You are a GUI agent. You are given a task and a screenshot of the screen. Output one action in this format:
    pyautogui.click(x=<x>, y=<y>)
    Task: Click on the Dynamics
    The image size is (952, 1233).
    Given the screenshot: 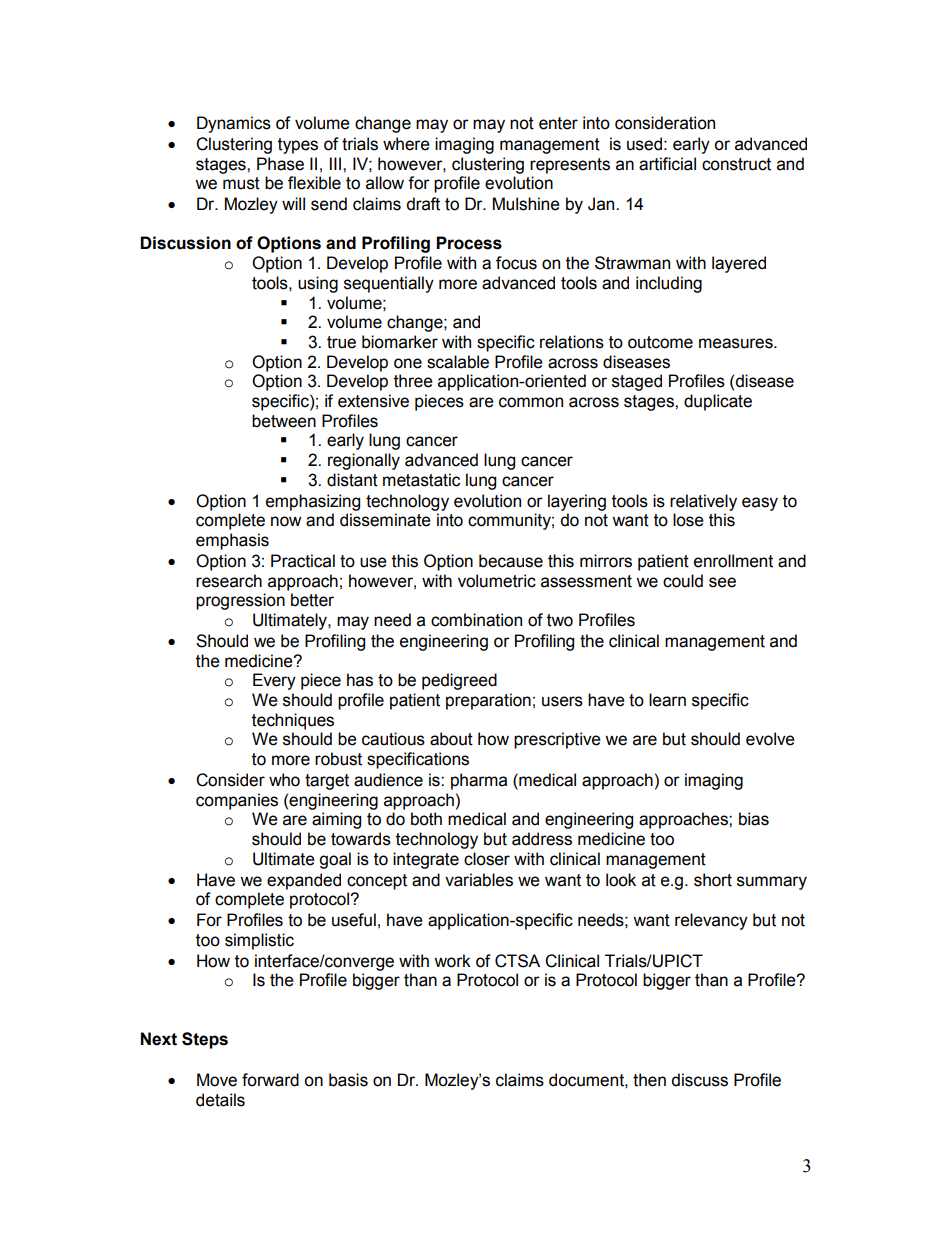 What is the action you would take?
    pyautogui.click(x=234, y=124)
